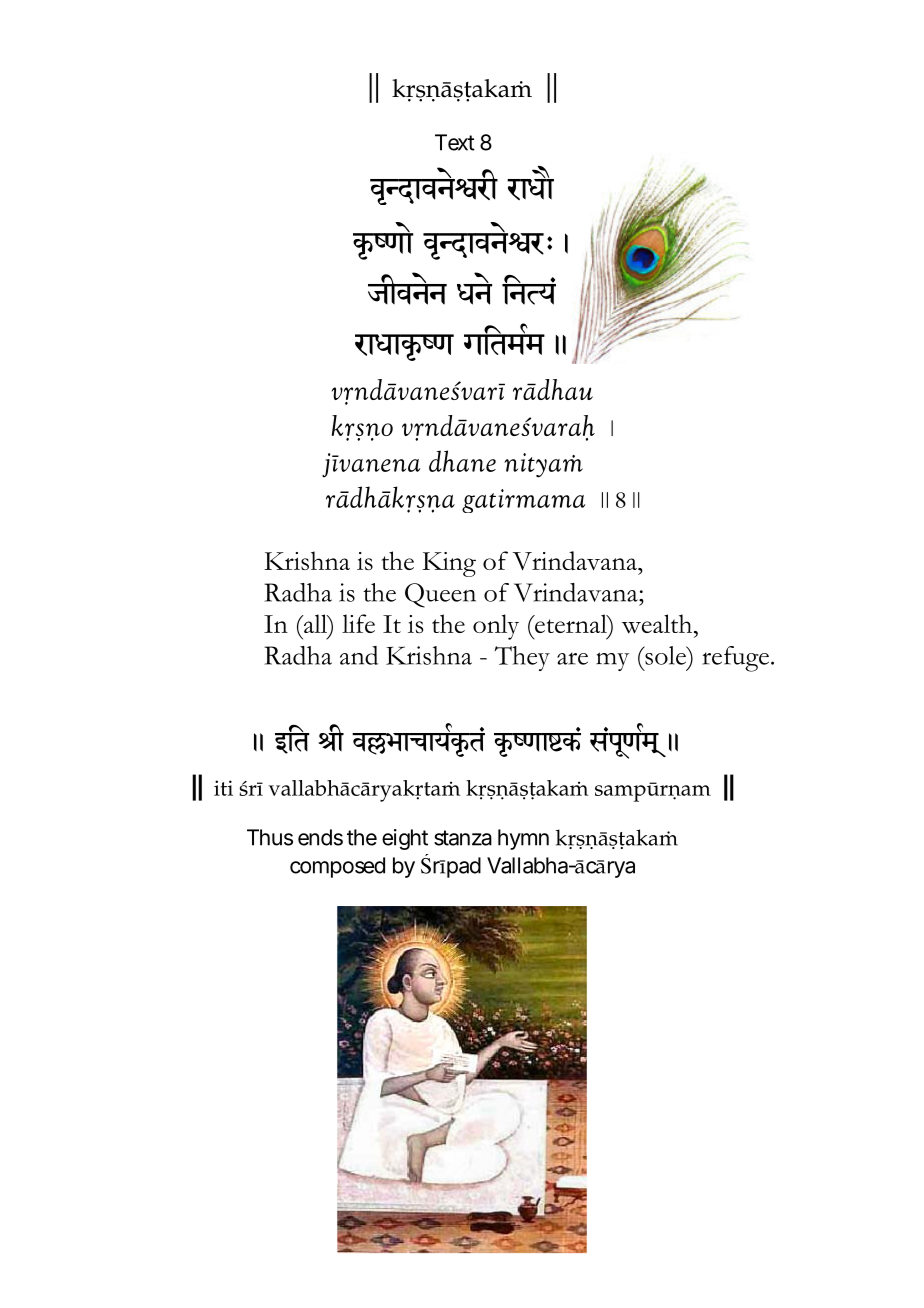 The image size is (924, 1308). What do you see at coordinates (270, 837) in the document?
I see `Thus` at bounding box center [270, 837].
